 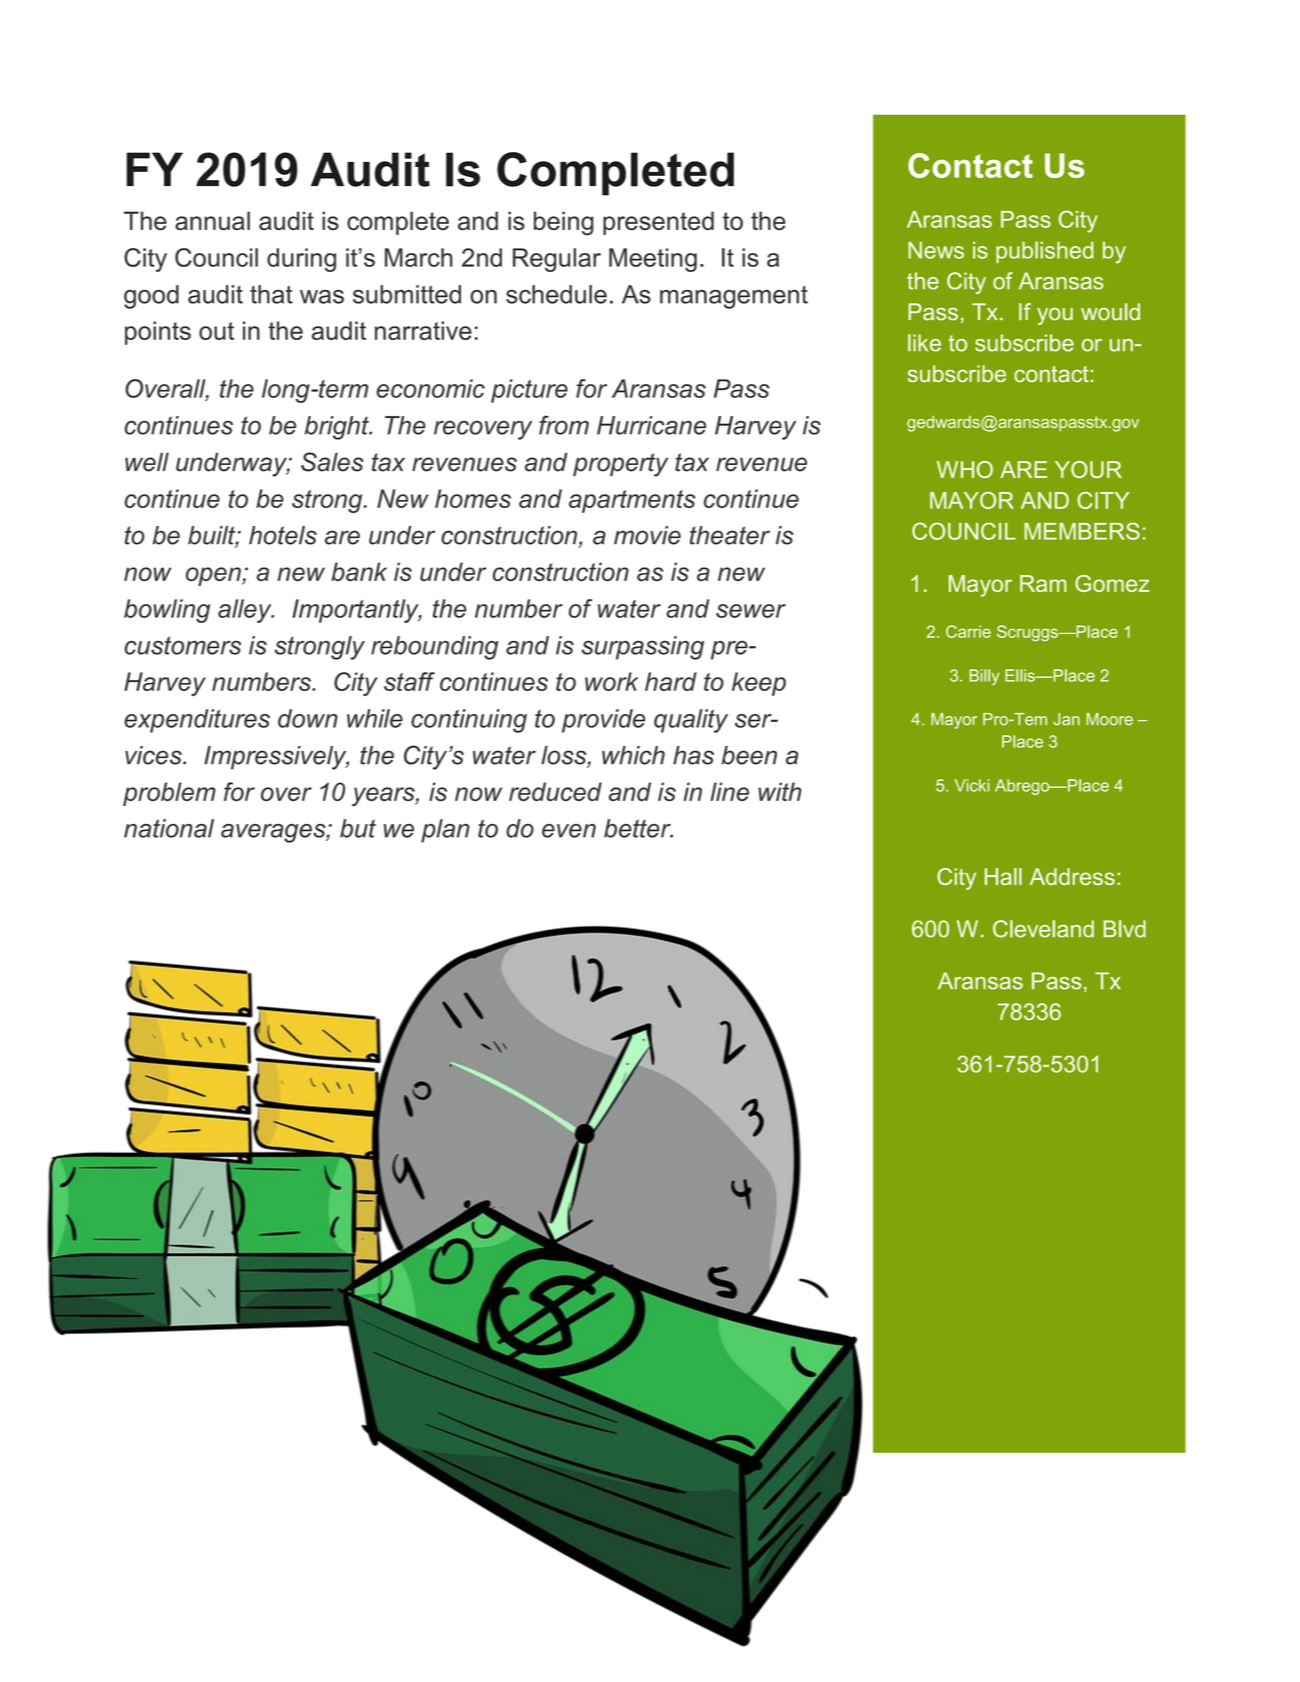 I want to click on but, so click(x=358, y=828).
